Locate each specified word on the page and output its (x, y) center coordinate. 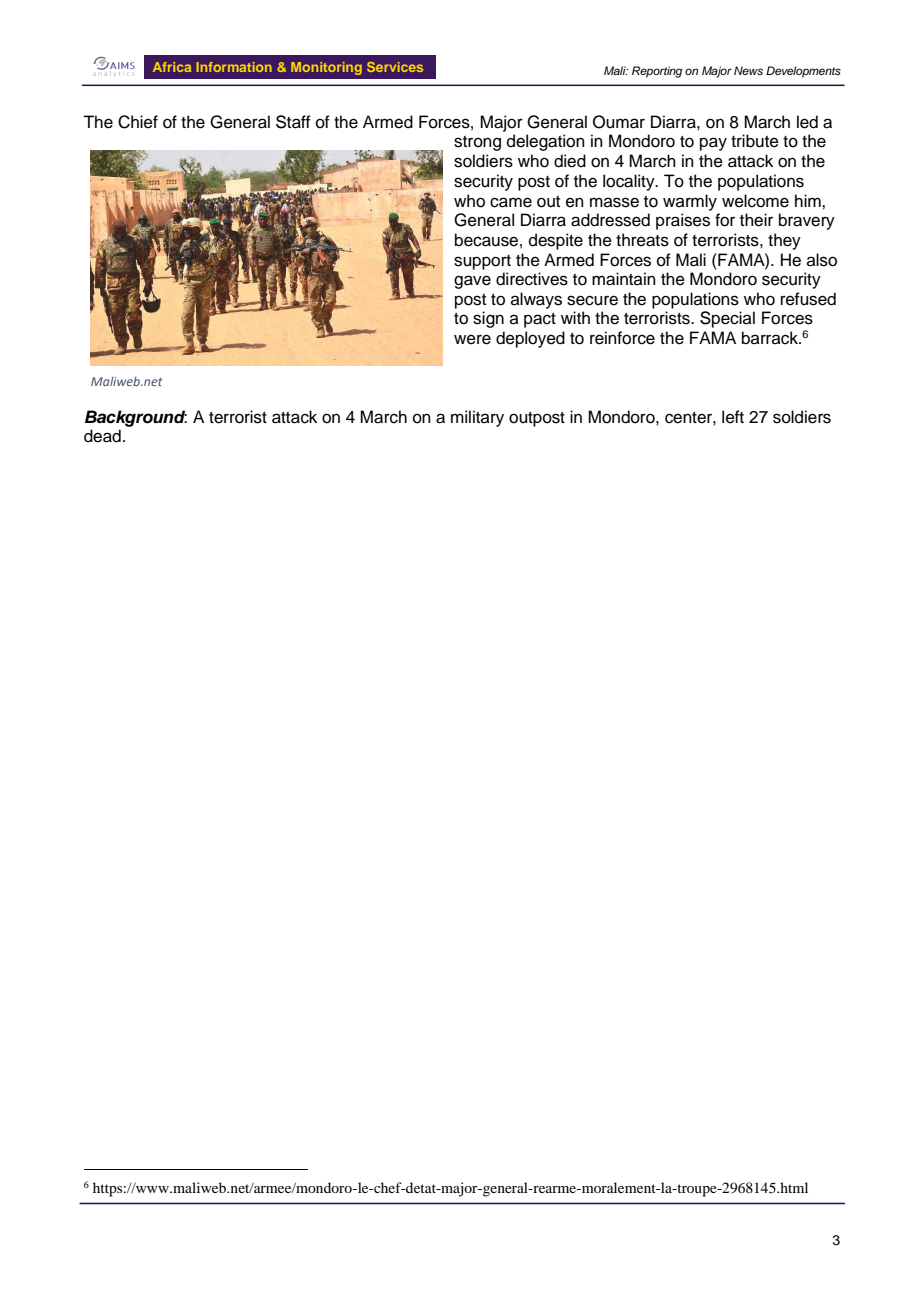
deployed (530, 339)
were (472, 339)
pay (713, 144)
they (784, 241)
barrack (771, 338)
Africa (172, 67)
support (482, 262)
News (748, 70)
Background (136, 418)
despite (556, 241)
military (477, 418)
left (733, 417)
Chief (138, 122)
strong (477, 143)
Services (395, 67)
